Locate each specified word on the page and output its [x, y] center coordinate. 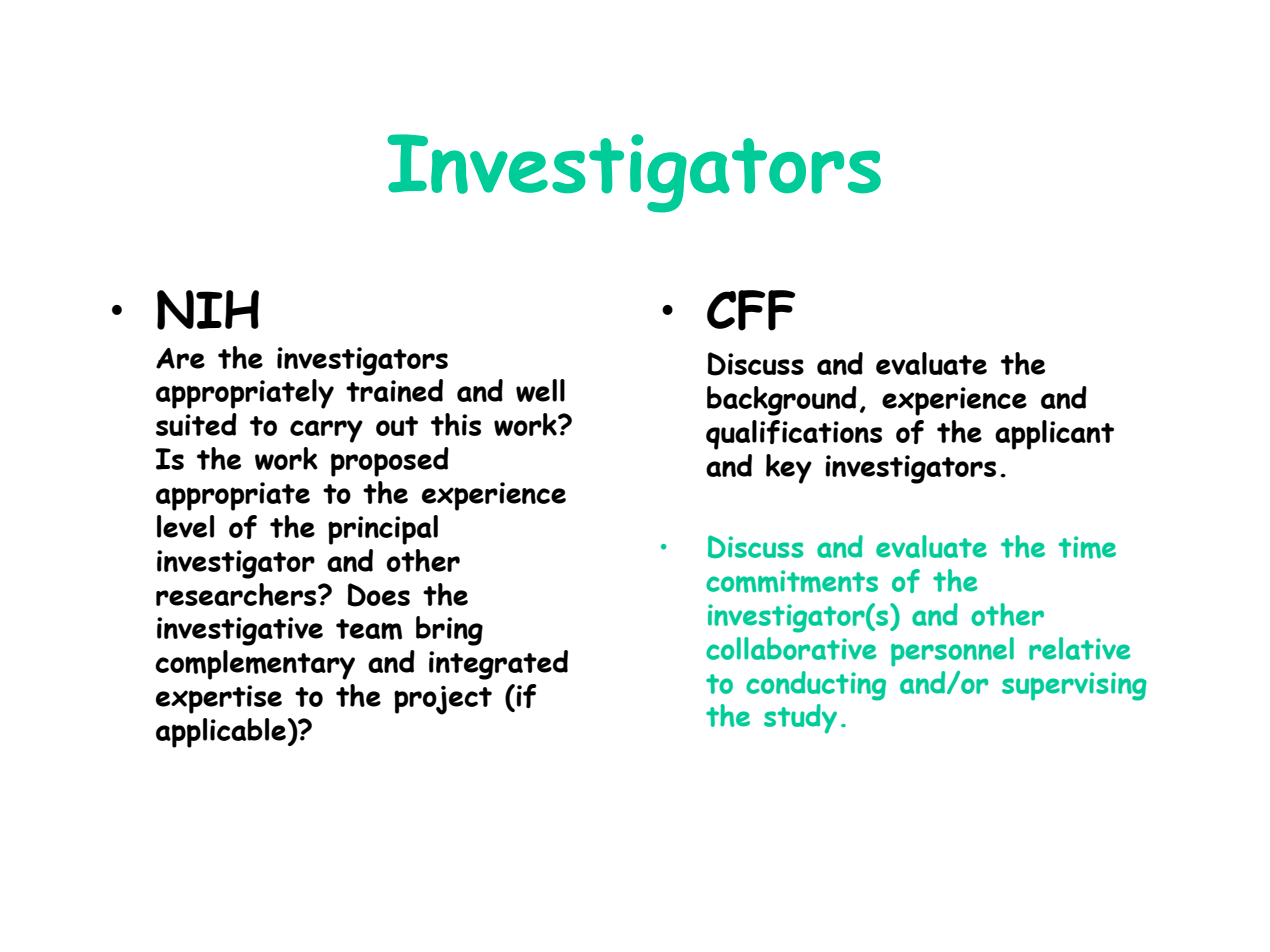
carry [326, 431]
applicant [1054, 435]
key [789, 469]
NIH [208, 310]
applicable [221, 733]
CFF [751, 310]
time [1087, 547]
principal [383, 530]
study [800, 719]
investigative [240, 631]
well [540, 390]
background [782, 401]
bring [449, 631]
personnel [952, 652]
